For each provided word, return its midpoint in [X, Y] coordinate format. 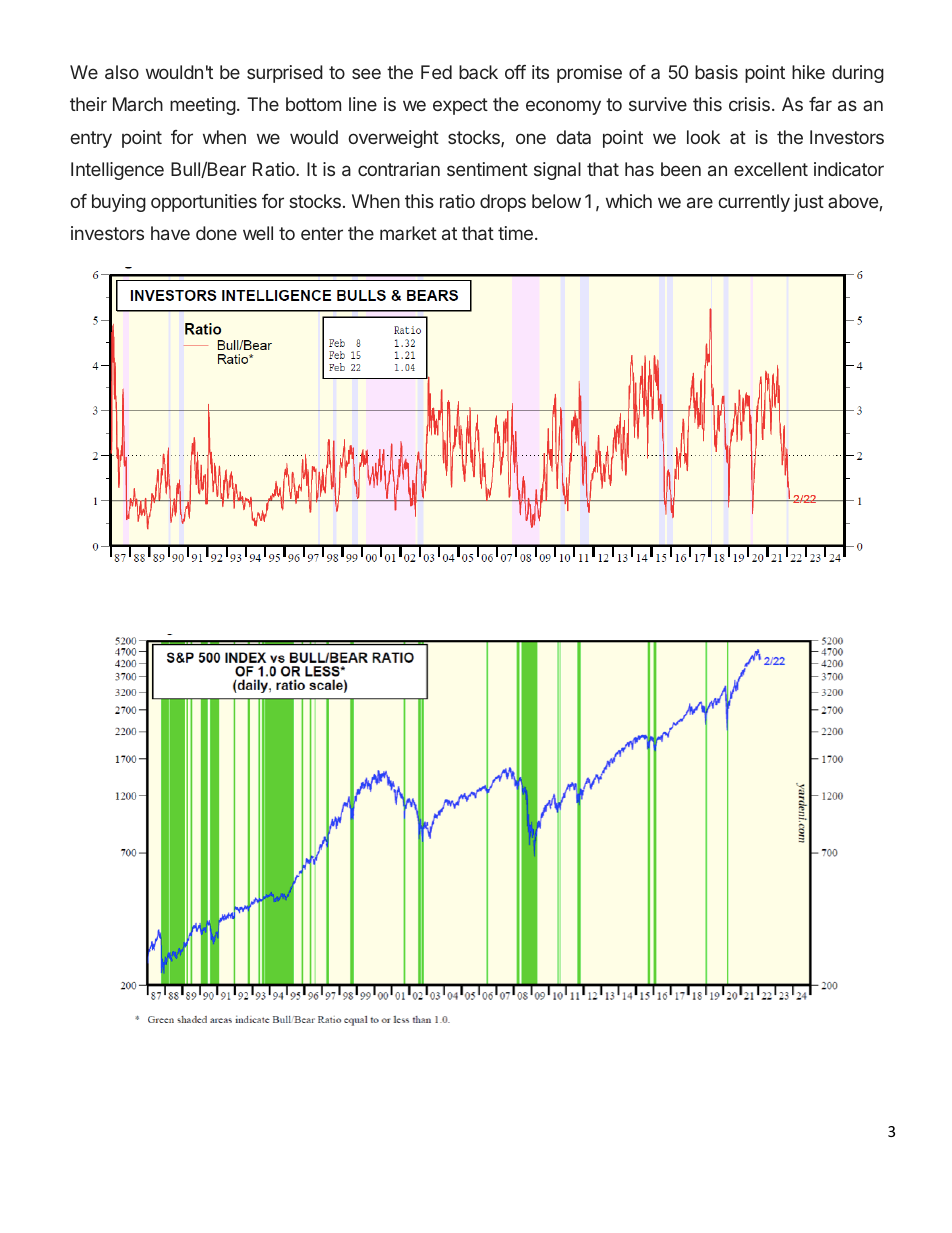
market [408, 233]
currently [754, 203]
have [170, 233]
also [122, 72]
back [478, 72]
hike [808, 72]
